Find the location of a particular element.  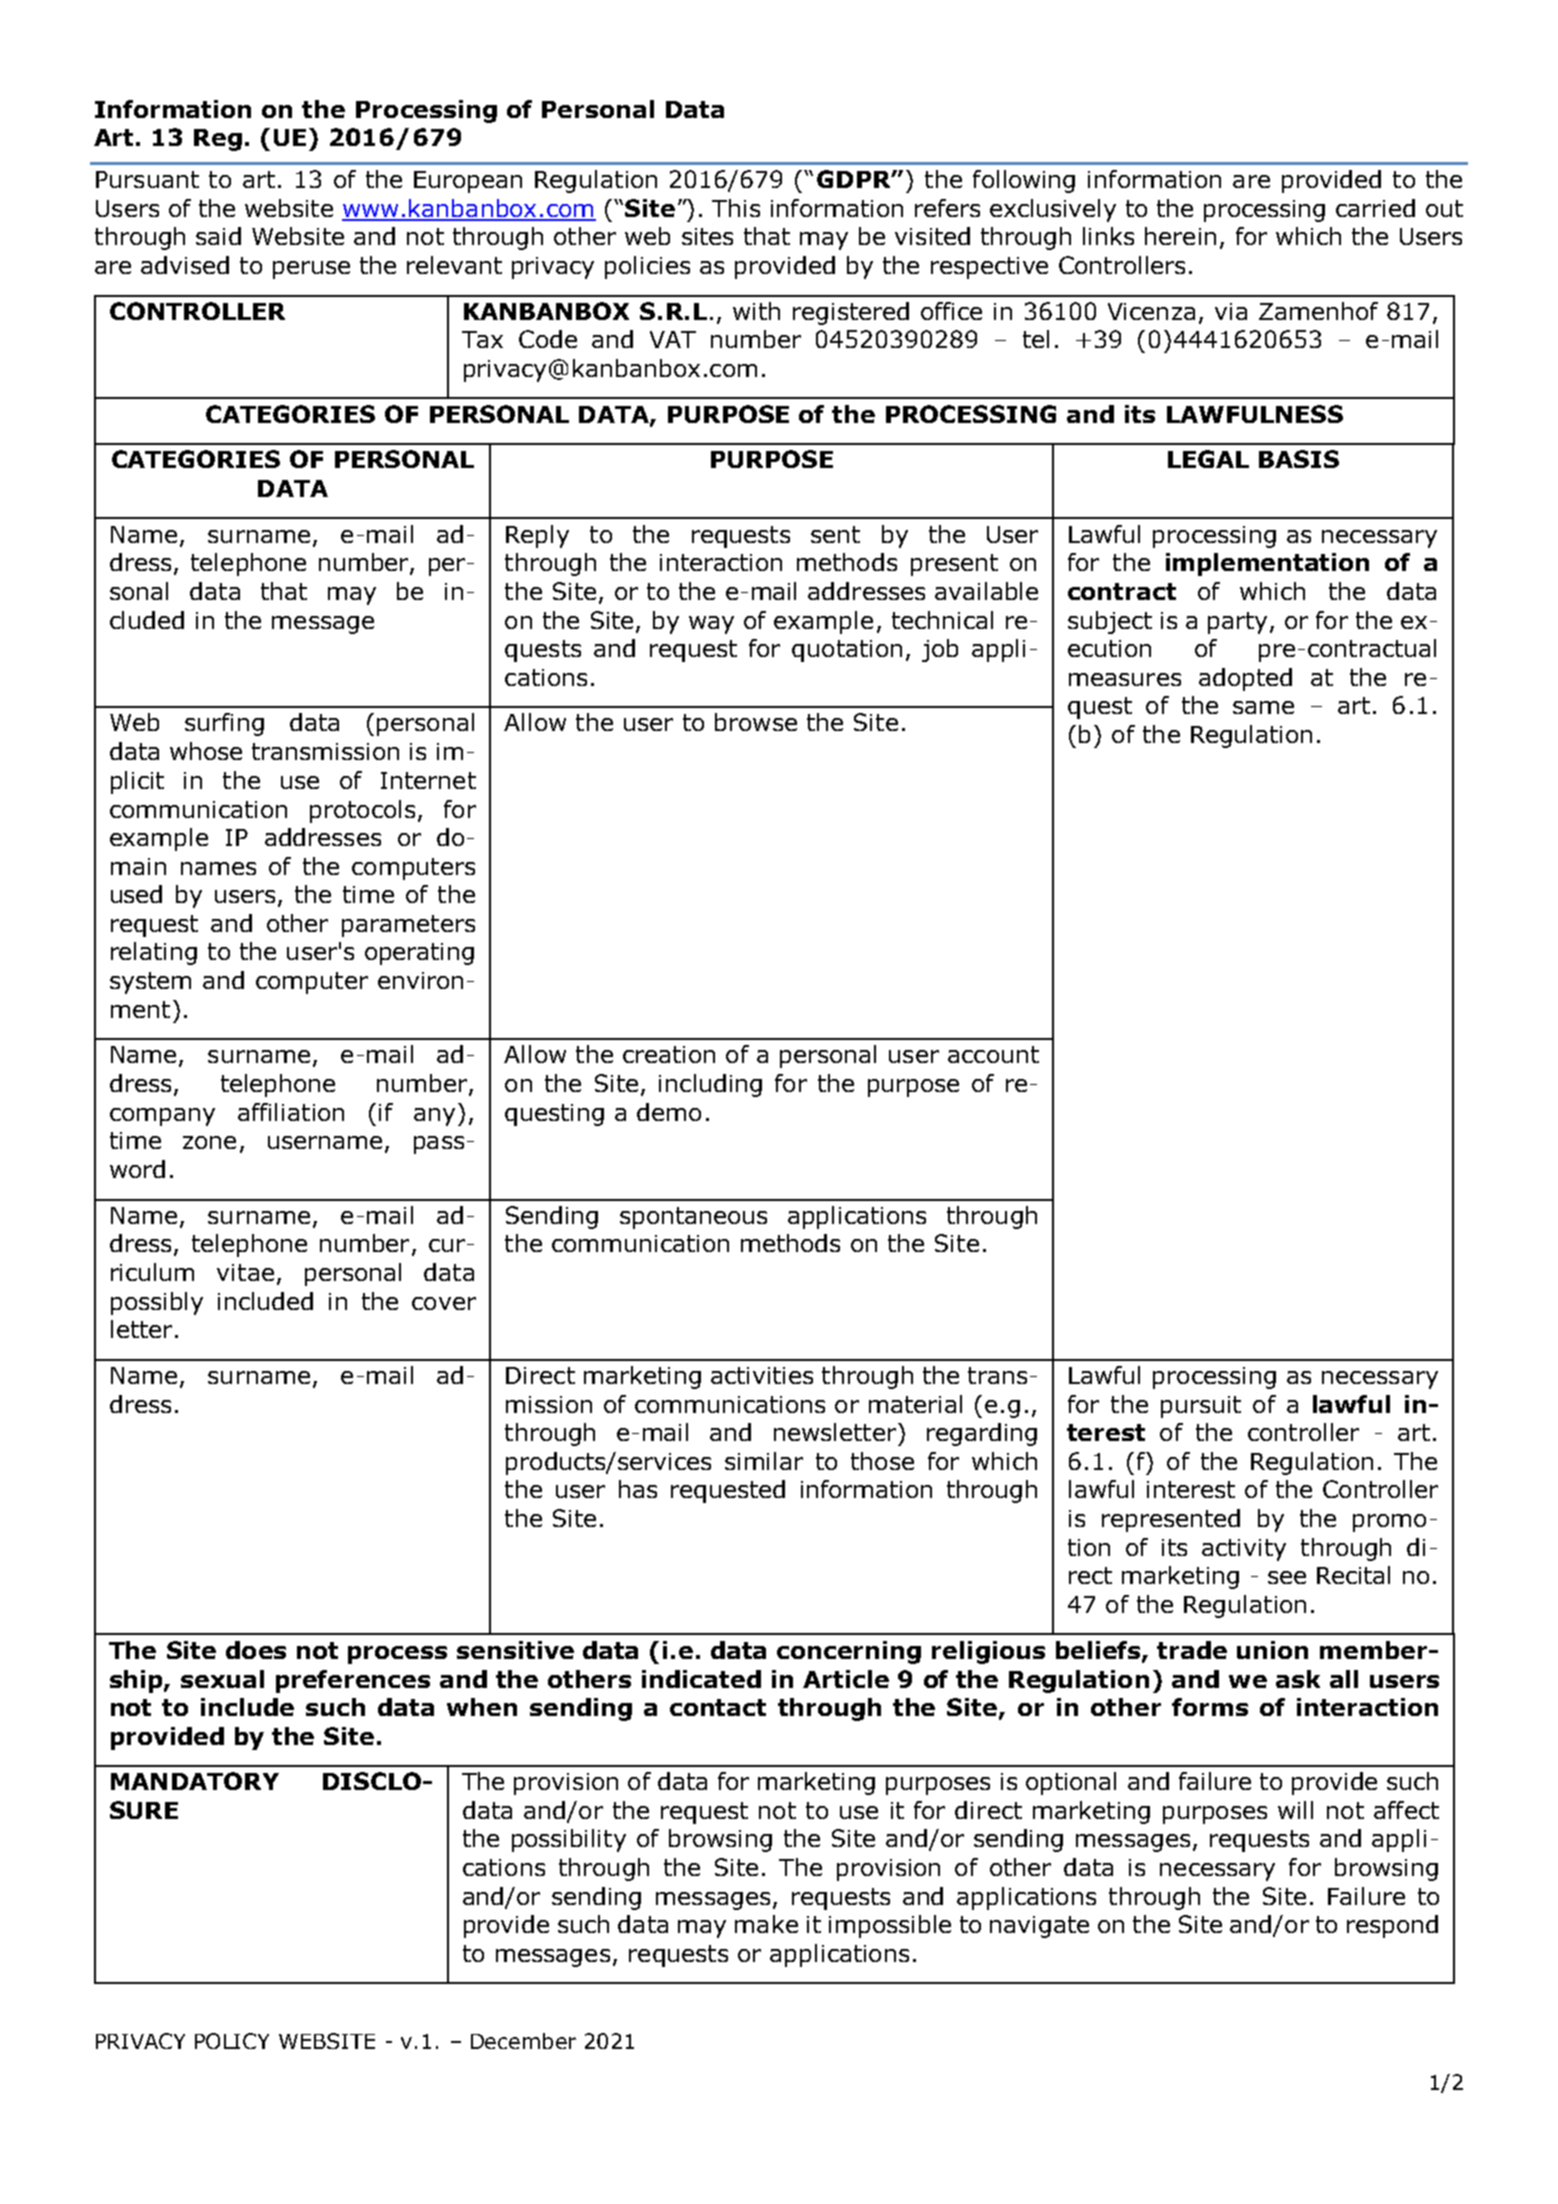

peruse is located at coordinates (311, 270).
